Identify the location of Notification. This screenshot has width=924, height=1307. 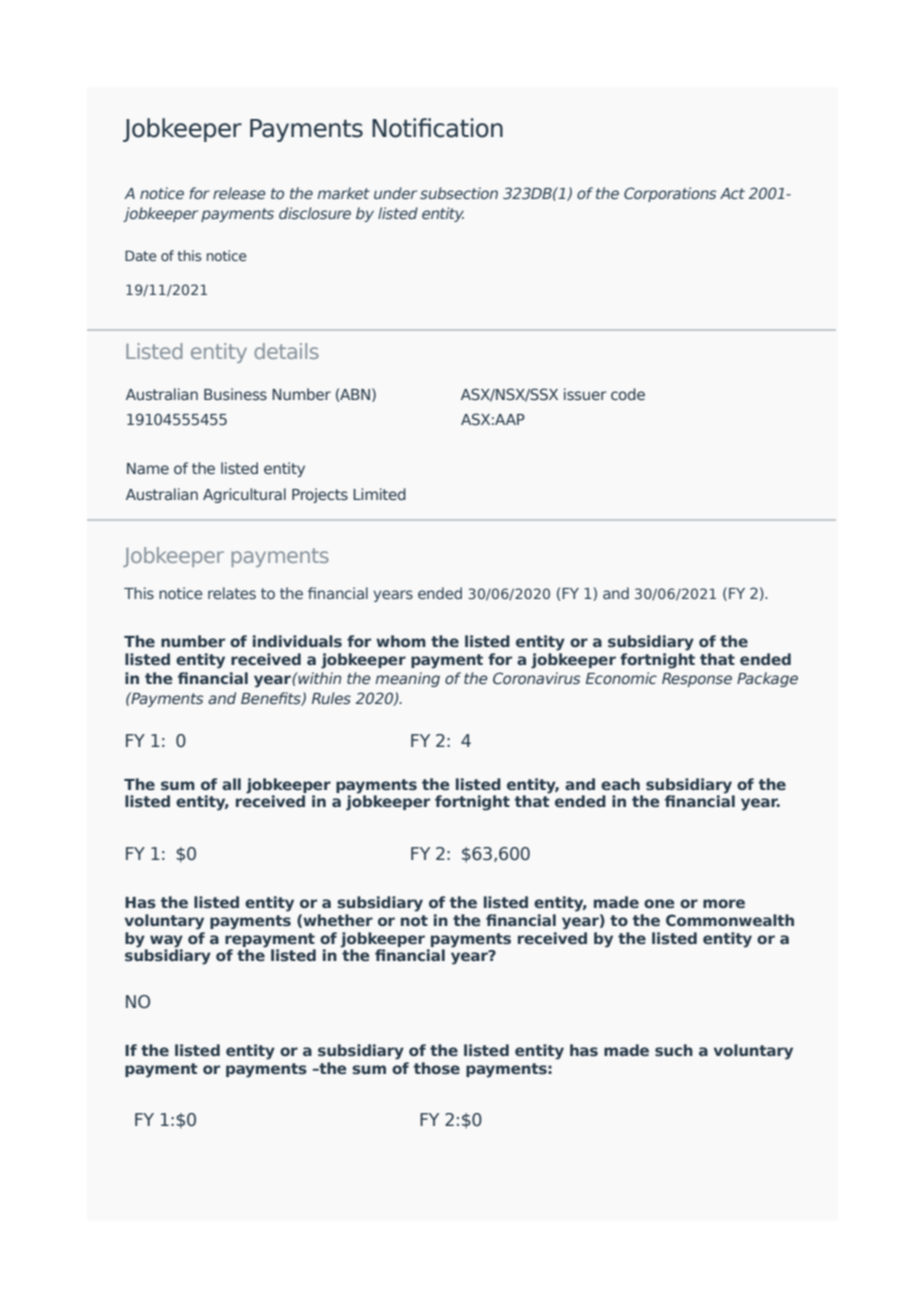
(437, 128).
